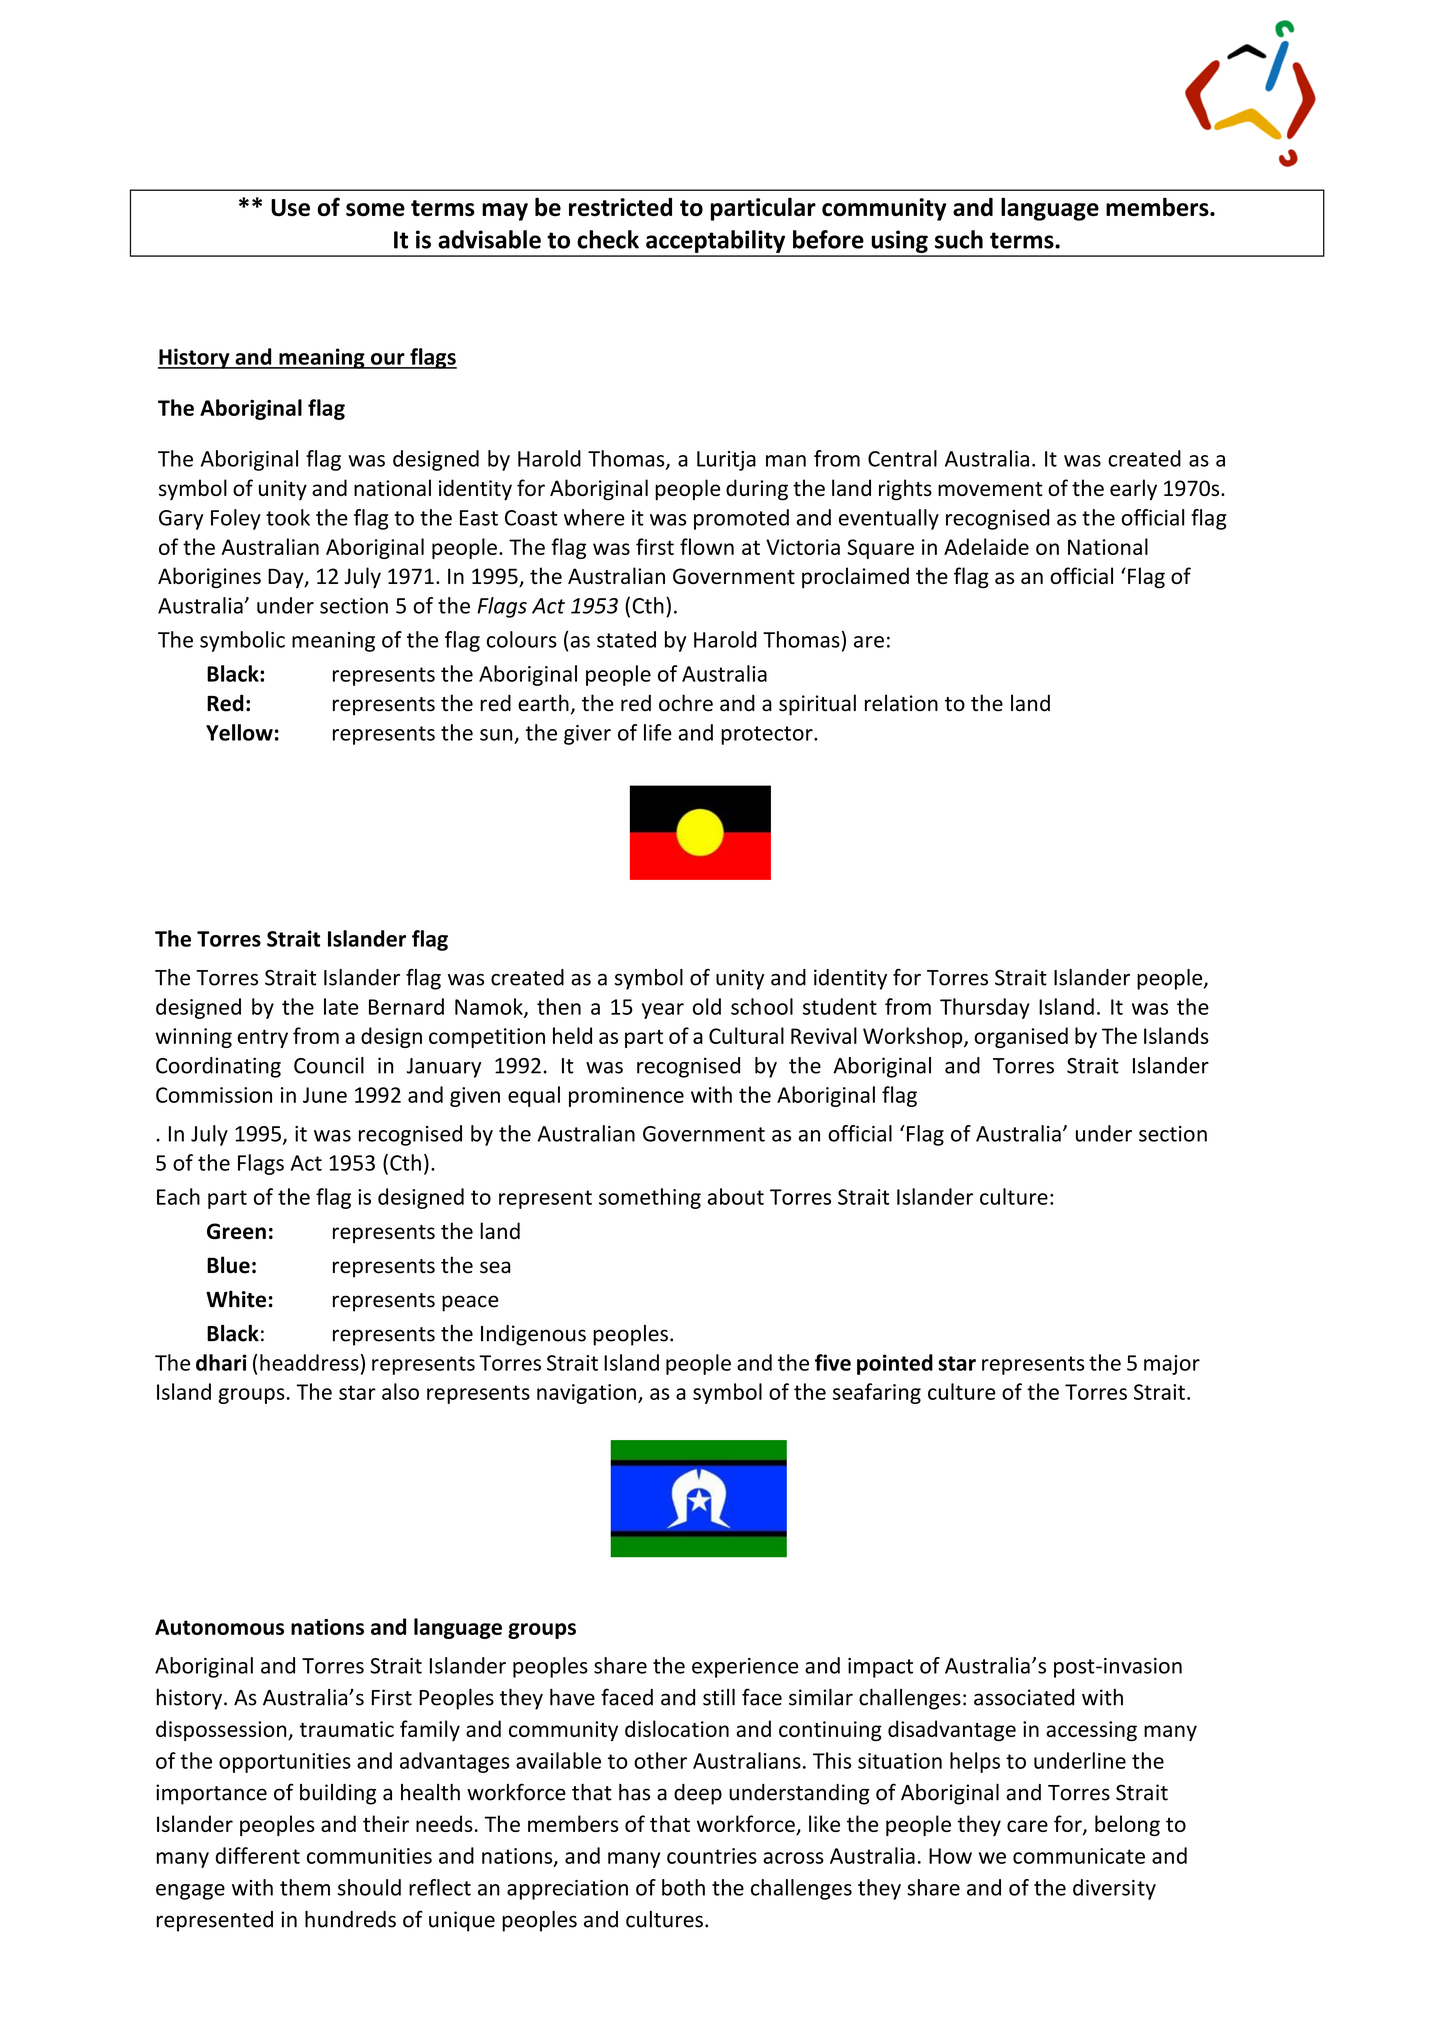 The image size is (1432, 2025). What do you see at coordinates (219, 1627) in the image?
I see `Autonomous` at bounding box center [219, 1627].
